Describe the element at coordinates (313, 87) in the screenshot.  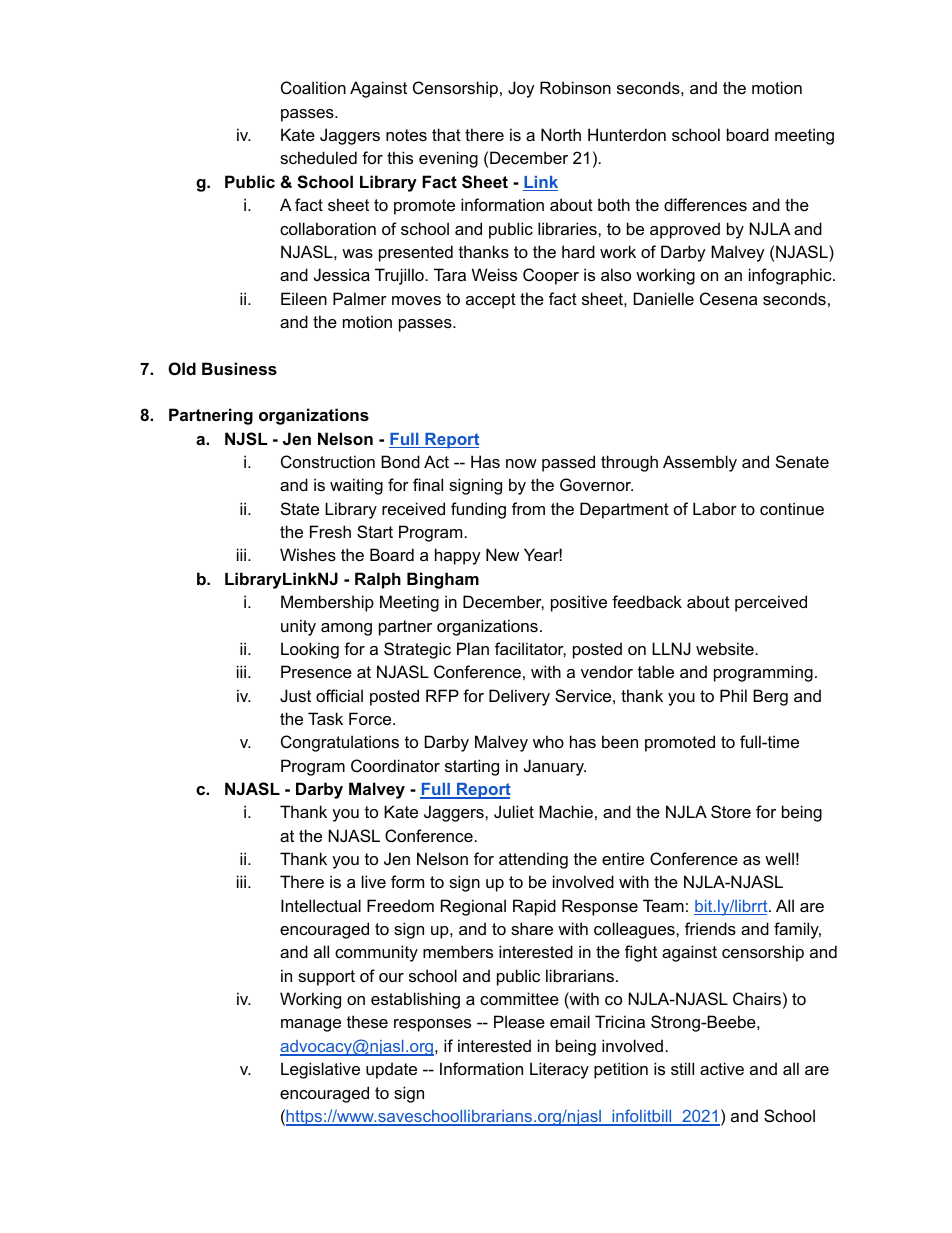
I see `Coalition` at that location.
